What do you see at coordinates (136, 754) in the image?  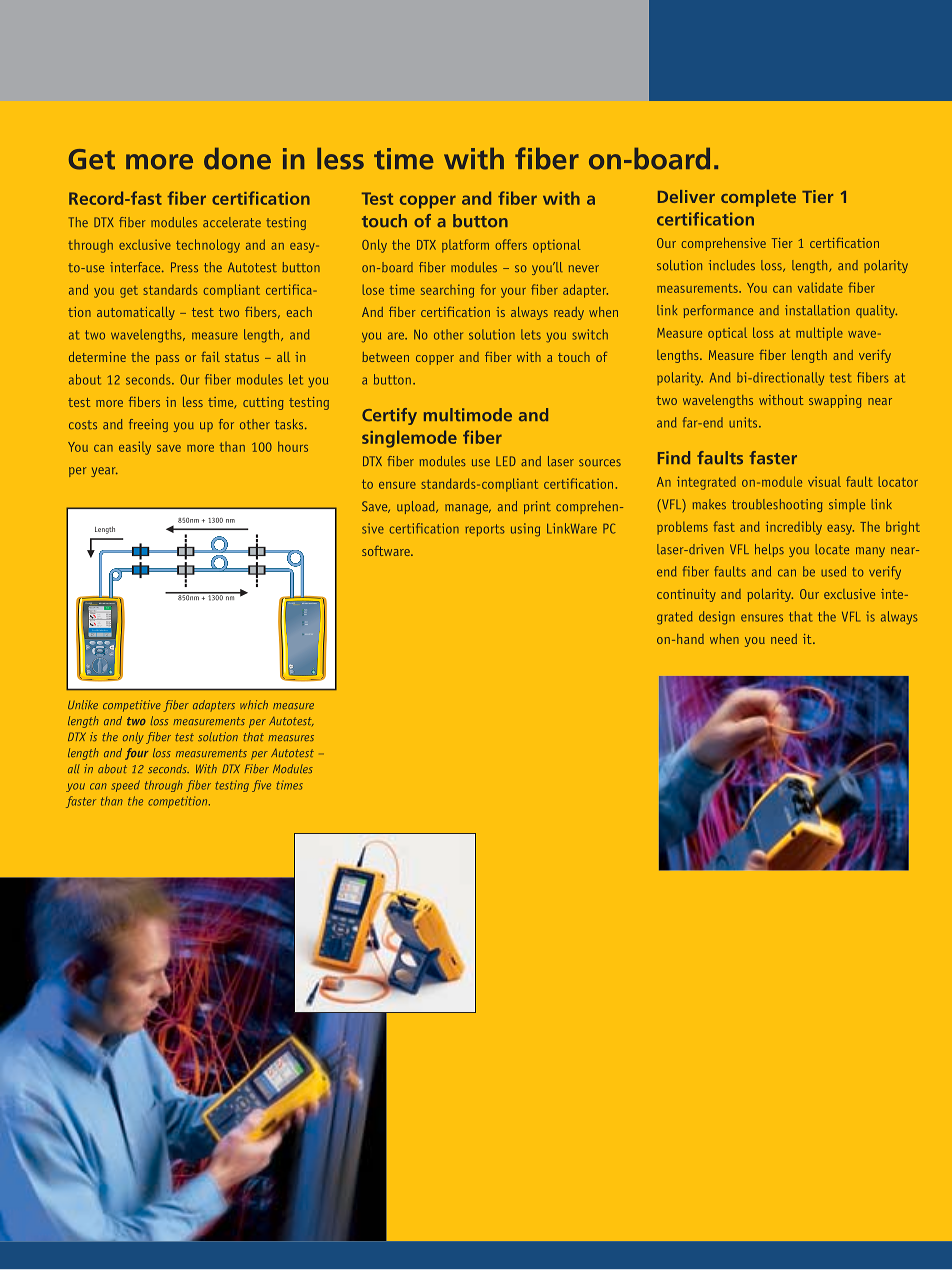 I see `four` at bounding box center [136, 754].
